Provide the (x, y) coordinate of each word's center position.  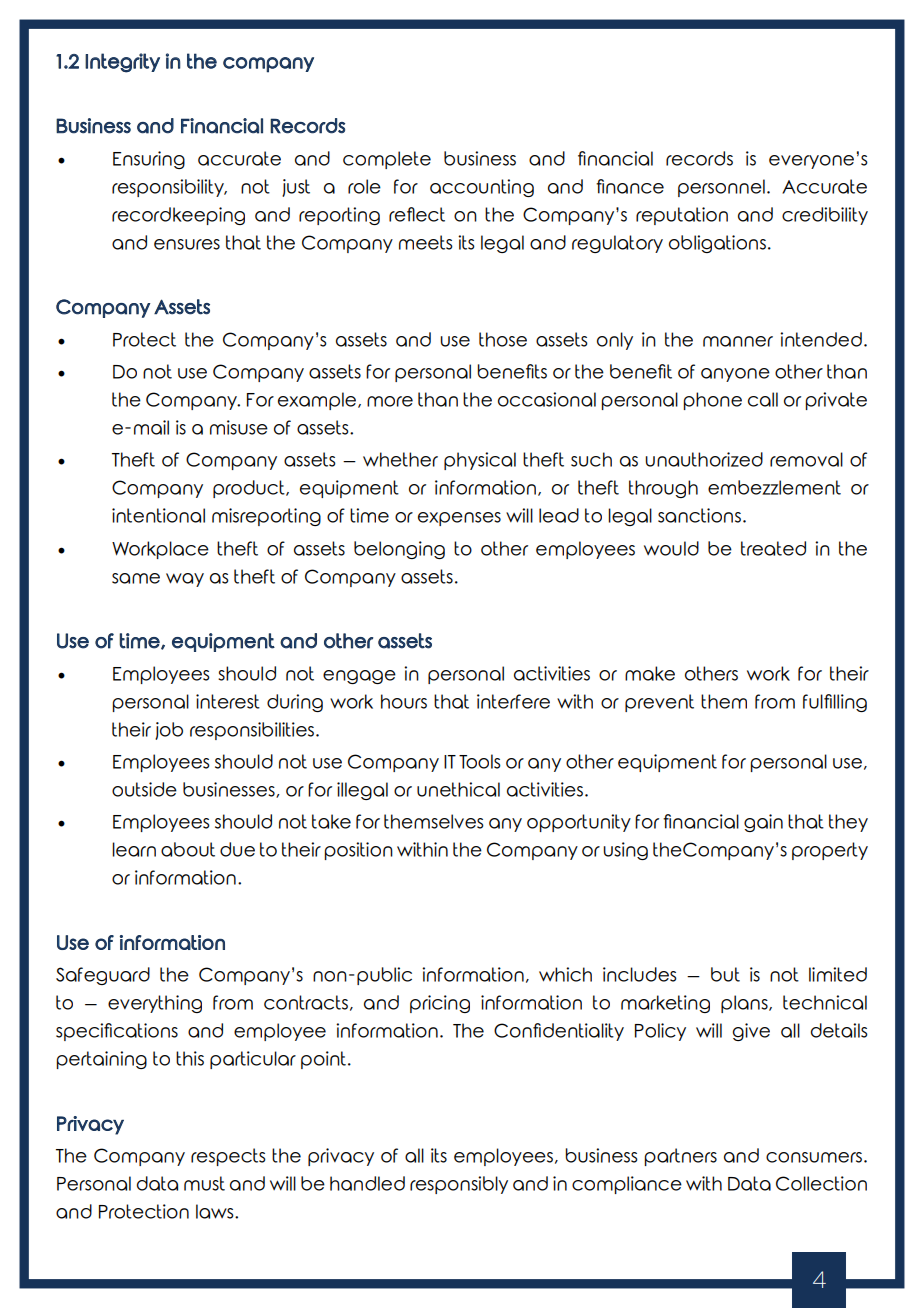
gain (763, 823)
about (188, 849)
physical (480, 461)
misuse (239, 427)
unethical (458, 789)
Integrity (122, 63)
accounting (482, 188)
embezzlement (774, 487)
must (204, 1183)
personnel (721, 188)
